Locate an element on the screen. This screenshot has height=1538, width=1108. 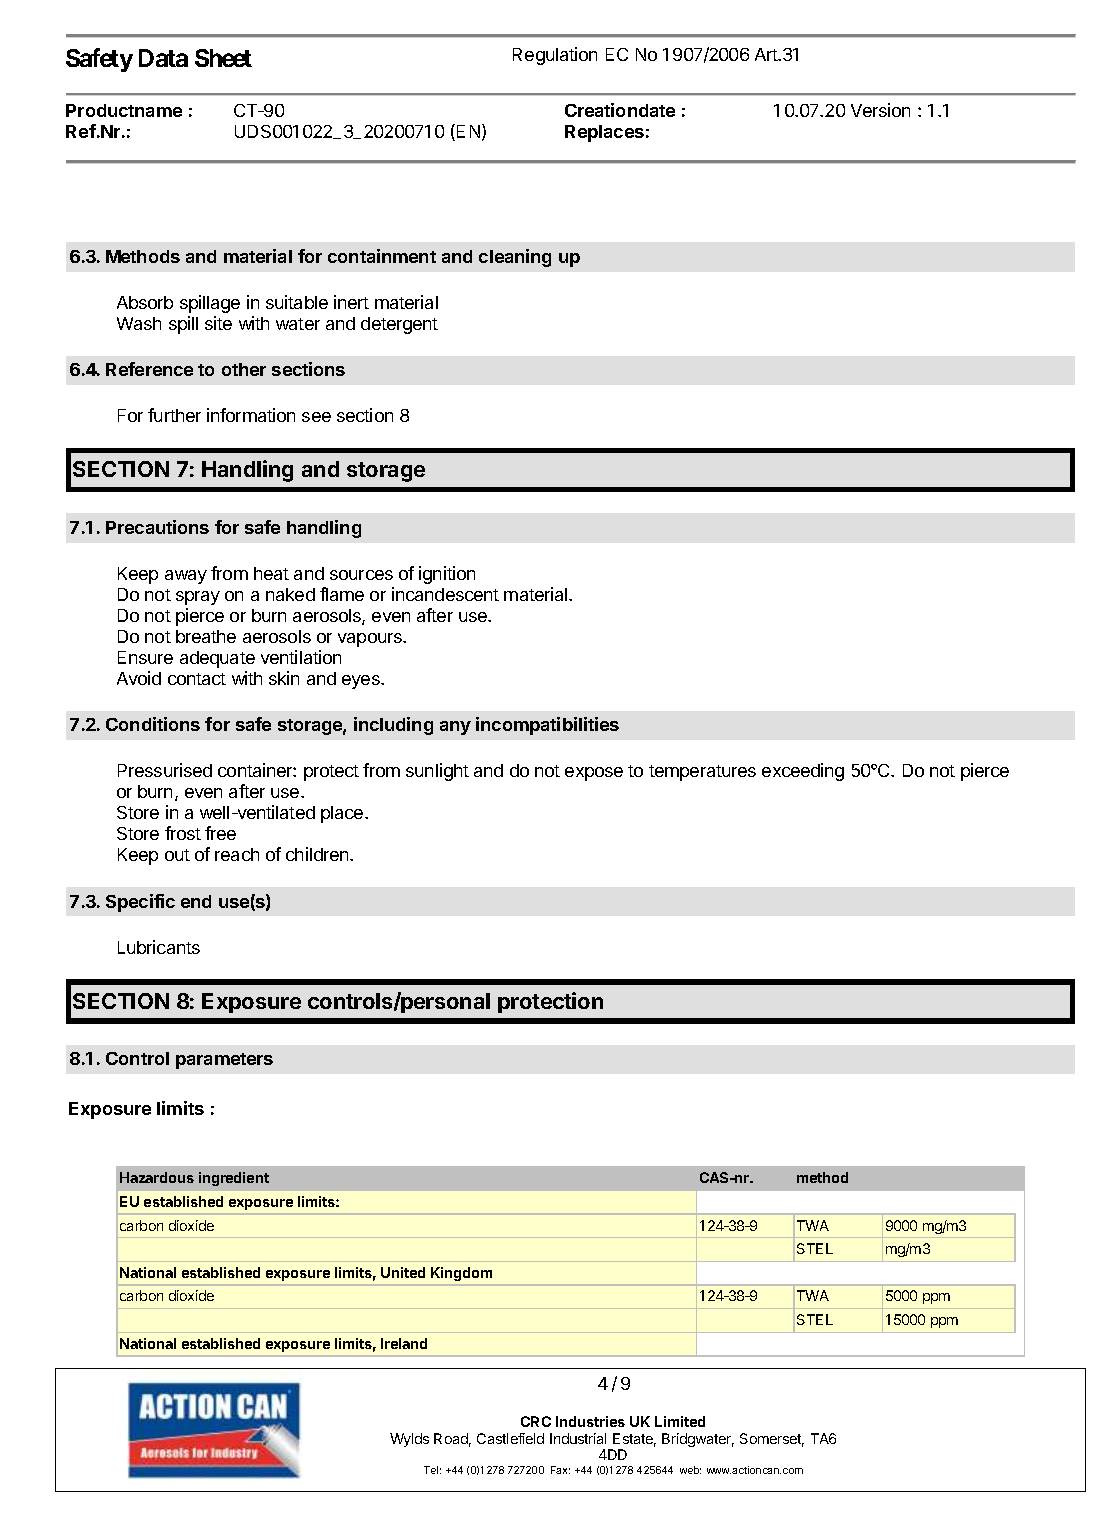
incandescent is located at coordinates (445, 594).
